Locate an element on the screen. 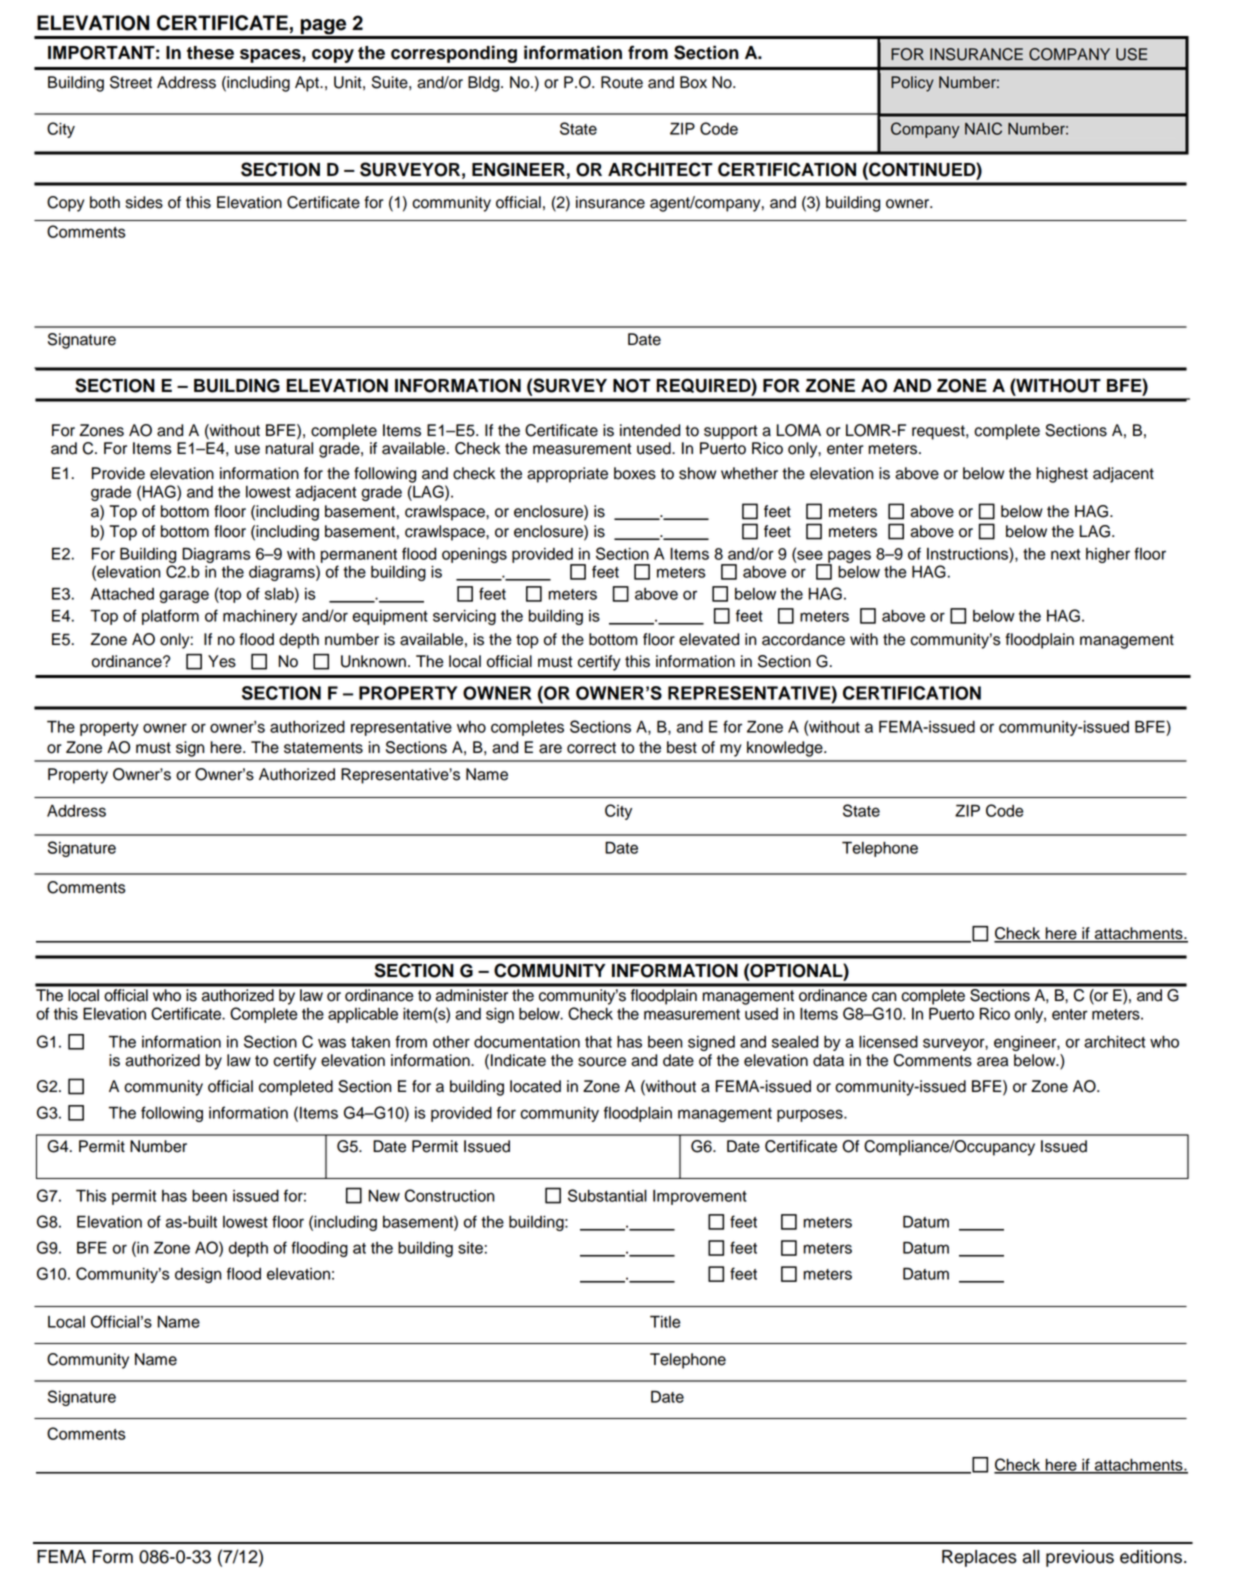 The width and height of the screenshot is (1233, 1596). Route is located at coordinates (622, 82).
